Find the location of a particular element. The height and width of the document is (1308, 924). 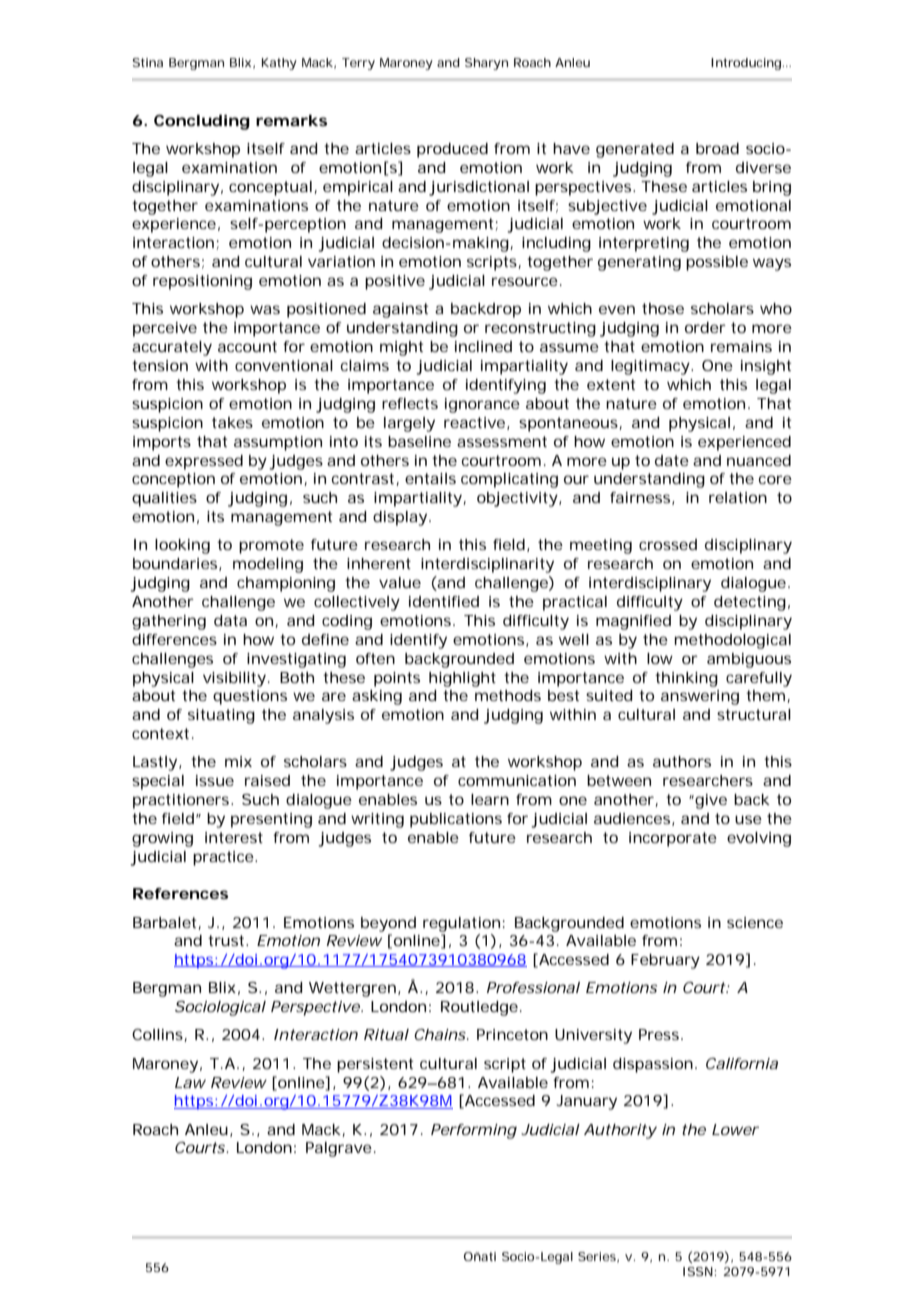

regulation is located at coordinates (461, 924).
